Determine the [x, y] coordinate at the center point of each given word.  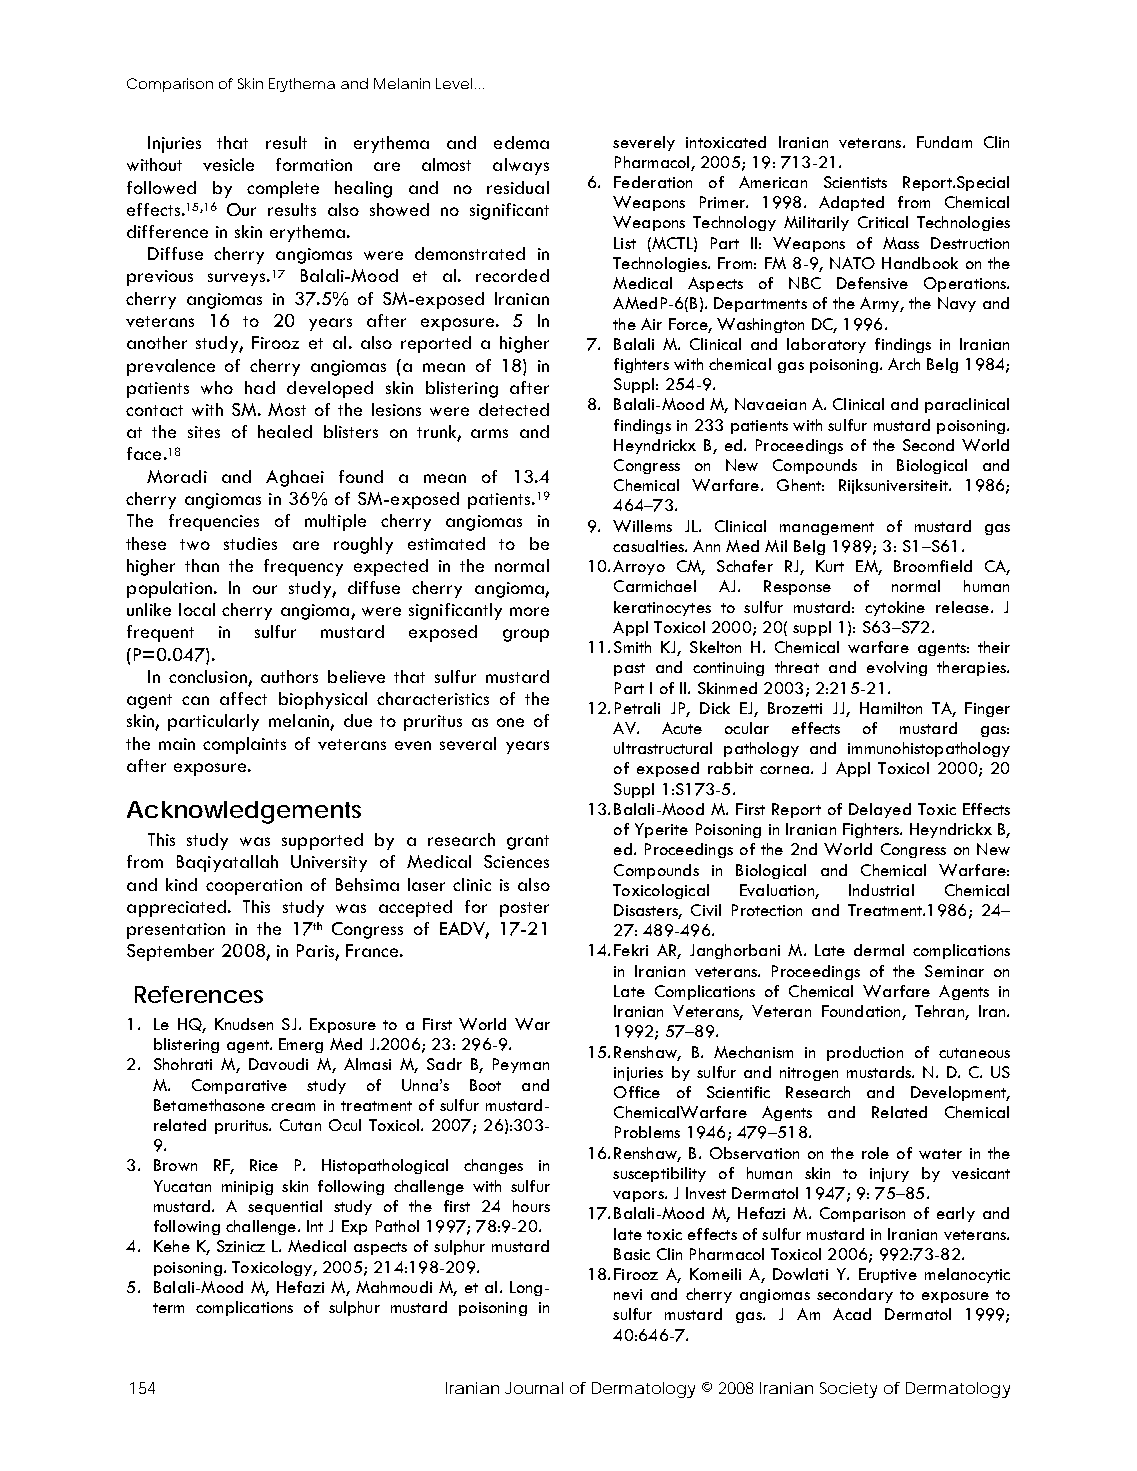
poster [524, 909]
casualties [649, 546]
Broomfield [933, 566]
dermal [879, 950]
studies [250, 543]
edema [521, 142]
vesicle [228, 164]
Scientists [855, 182]
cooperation [254, 887]
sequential [285, 1207]
